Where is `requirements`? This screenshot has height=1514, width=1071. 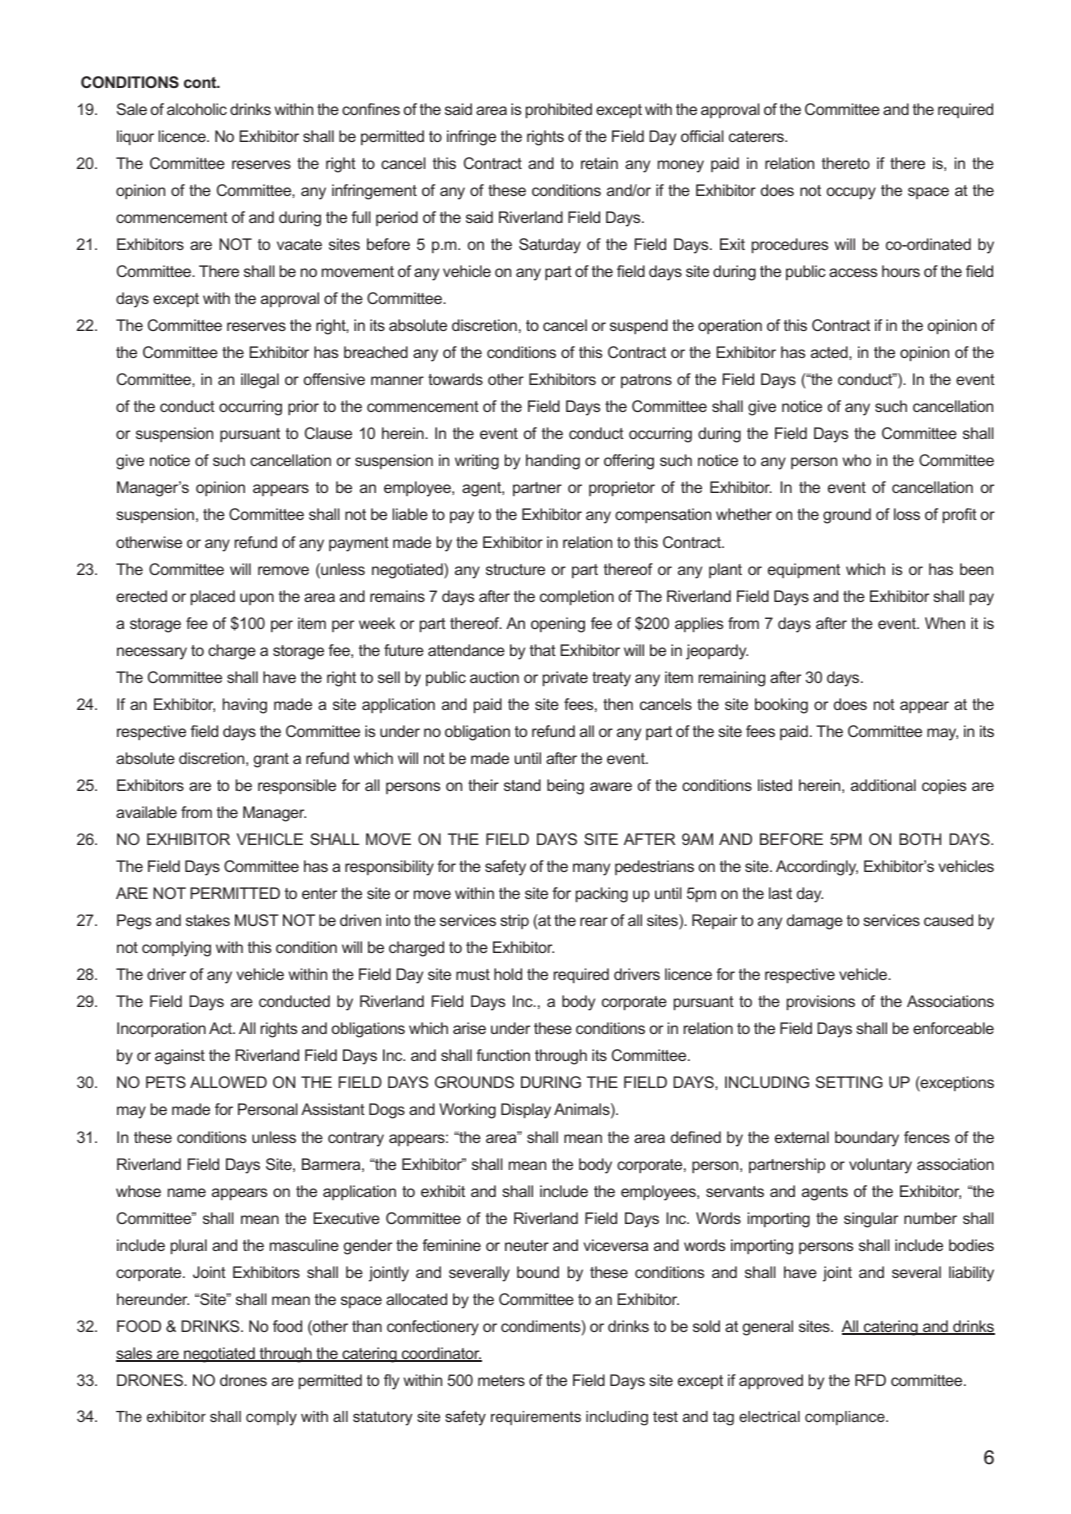
requirements is located at coordinates (536, 1418).
